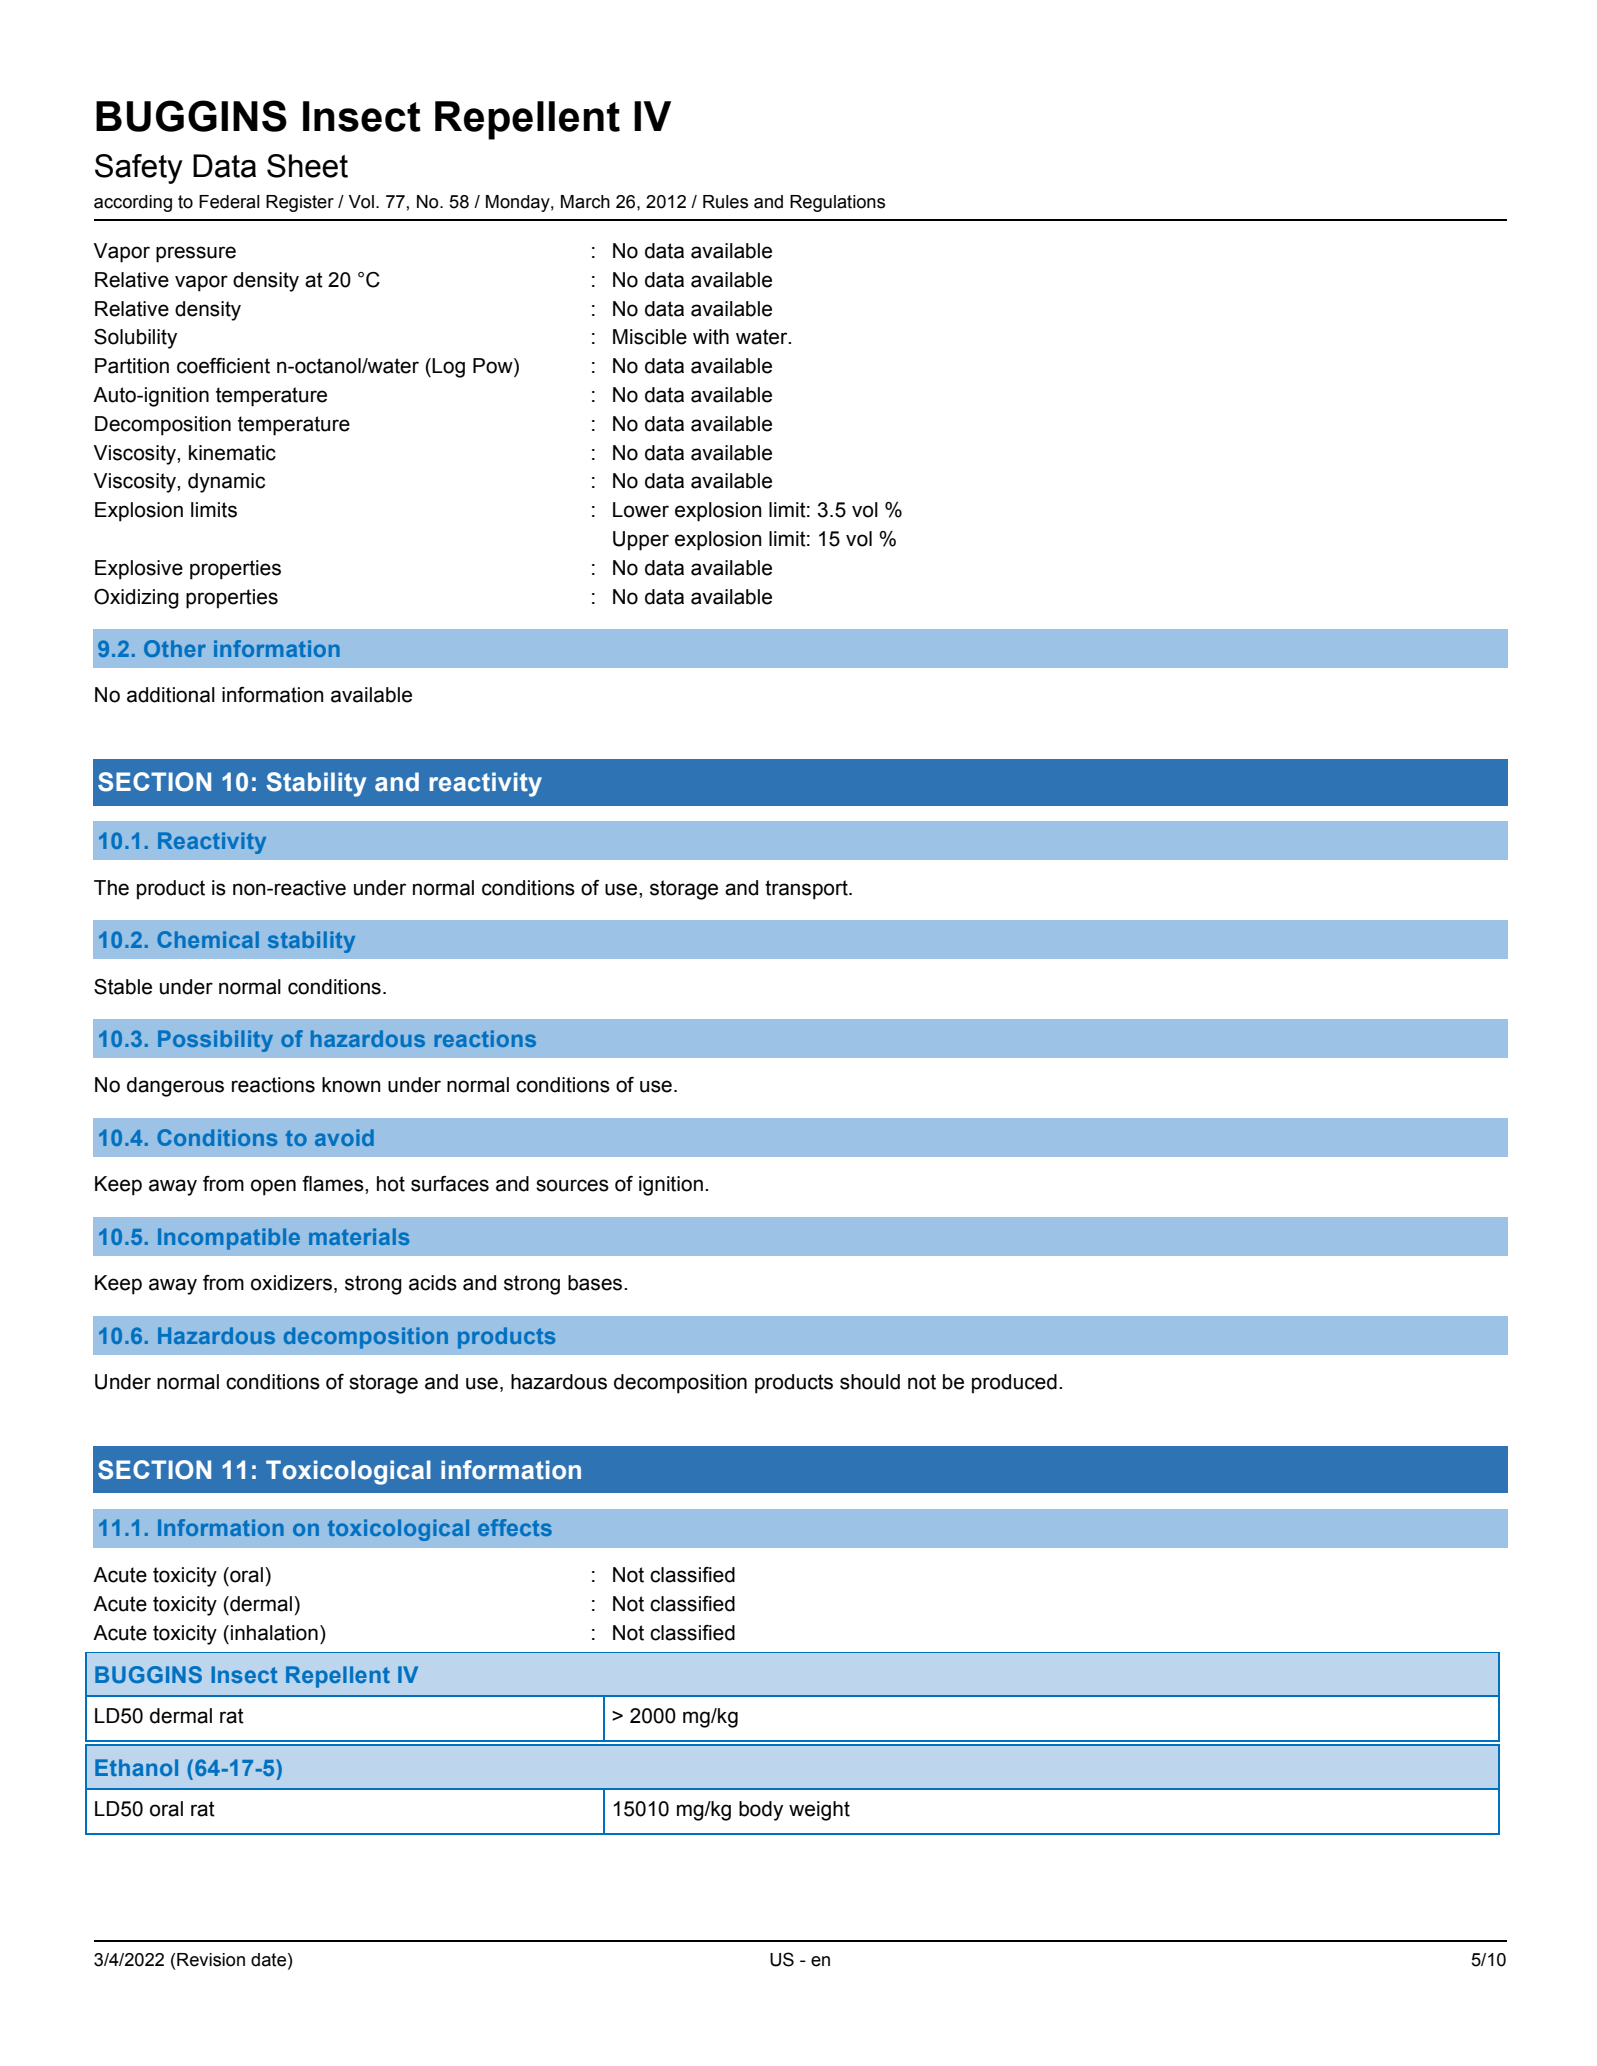  What do you see at coordinates (274, 1633) in the image?
I see `inhalation` at bounding box center [274, 1633].
